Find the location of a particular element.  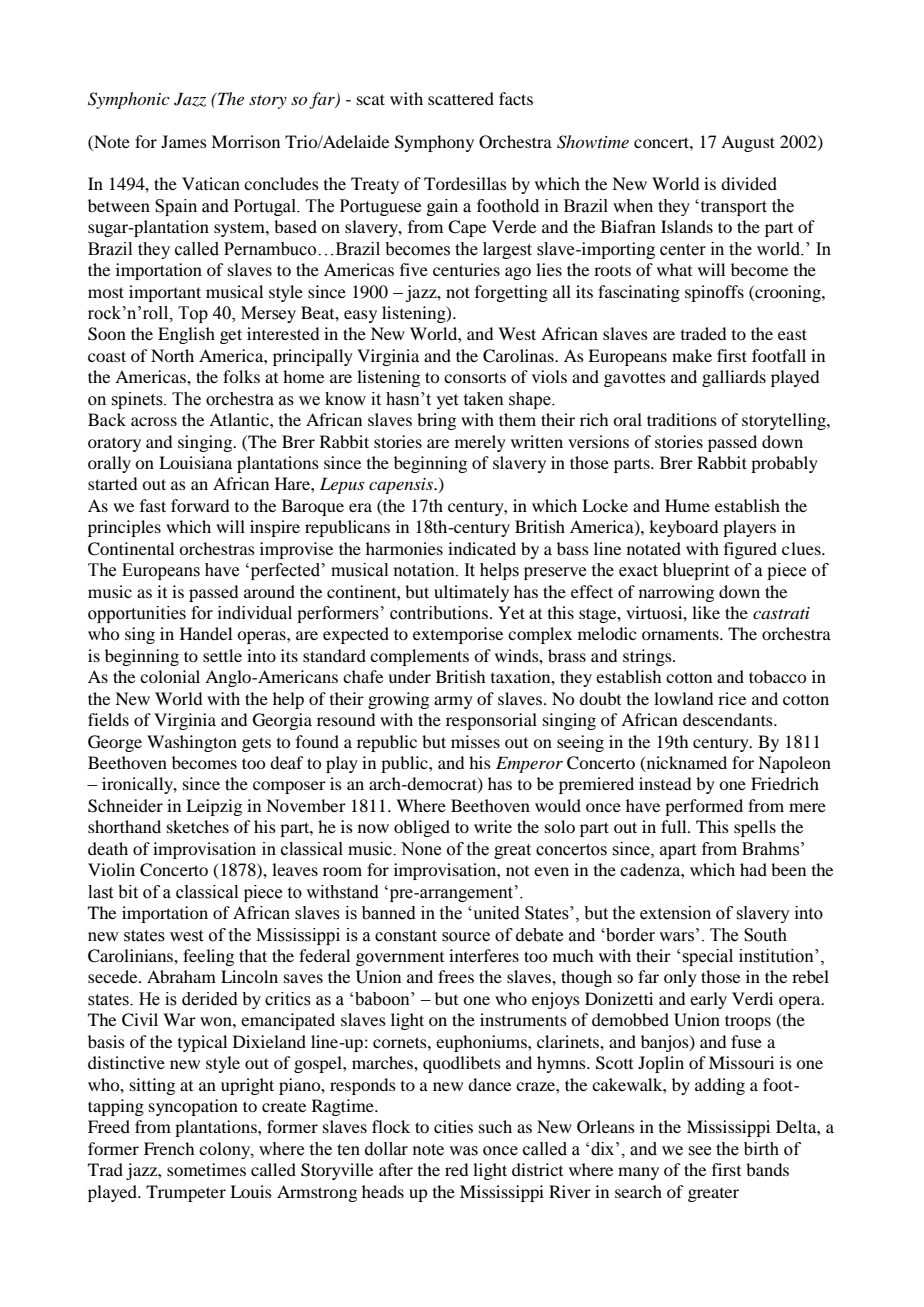

James is located at coordinates (184, 141).
